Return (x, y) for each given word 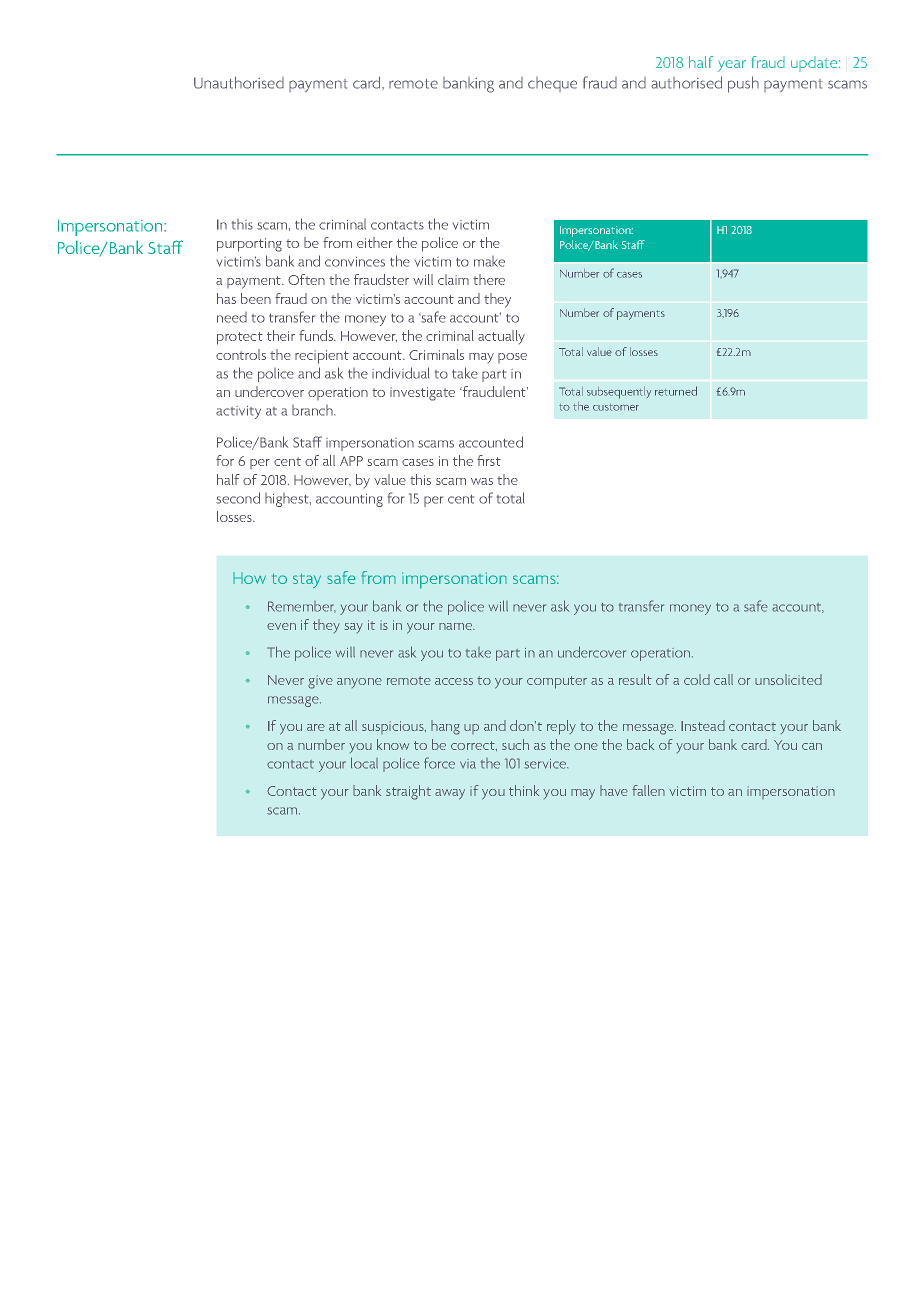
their (281, 335)
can (812, 746)
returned (676, 391)
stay (307, 580)
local (364, 763)
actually (501, 337)
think (524, 790)
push (743, 84)
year (732, 66)
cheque (552, 84)
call (723, 679)
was (482, 481)
